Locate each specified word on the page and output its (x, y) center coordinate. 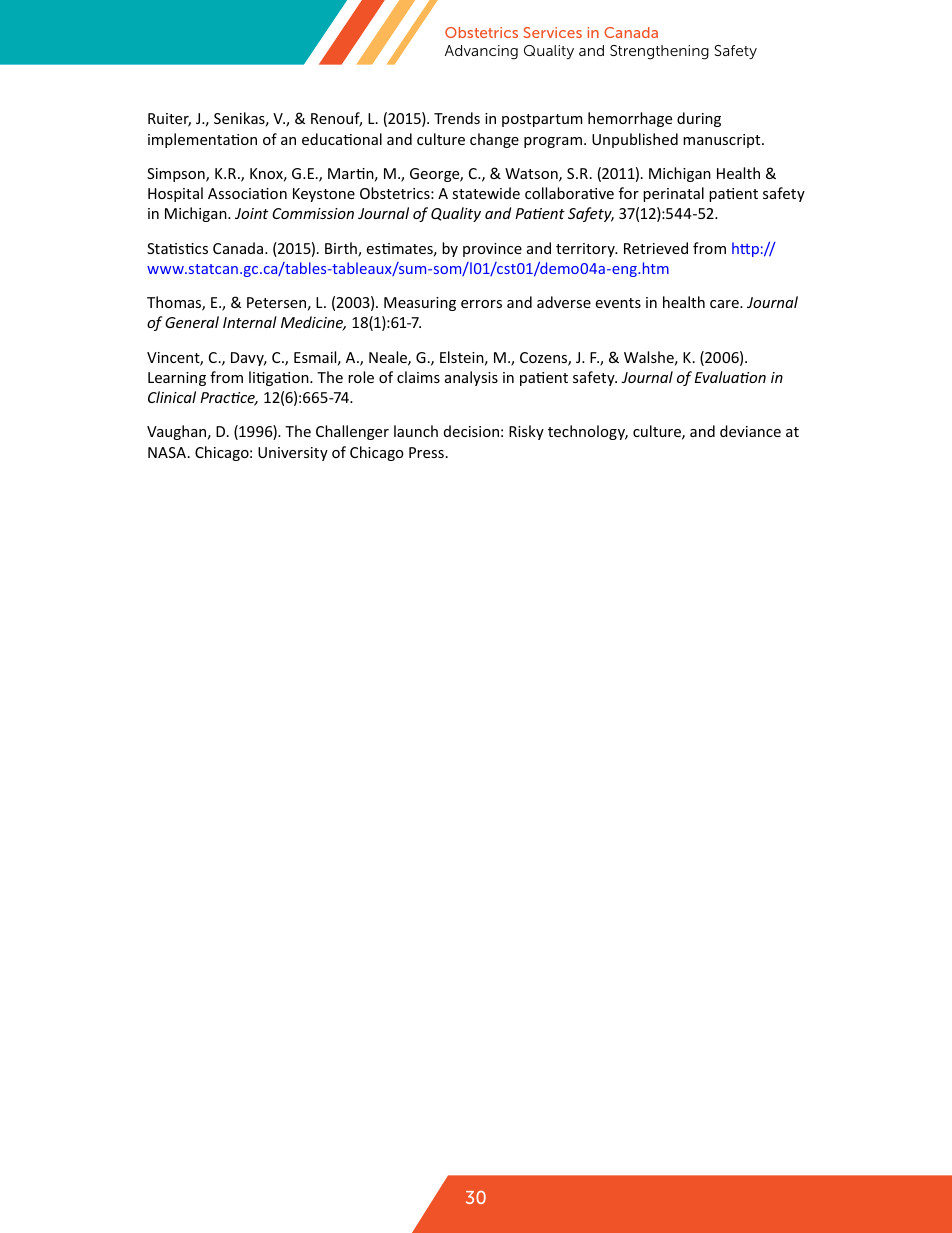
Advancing (481, 52)
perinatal (673, 194)
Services (552, 32)
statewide (486, 193)
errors (481, 304)
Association (247, 193)
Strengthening (659, 52)
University (293, 454)
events (618, 303)
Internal (250, 322)
